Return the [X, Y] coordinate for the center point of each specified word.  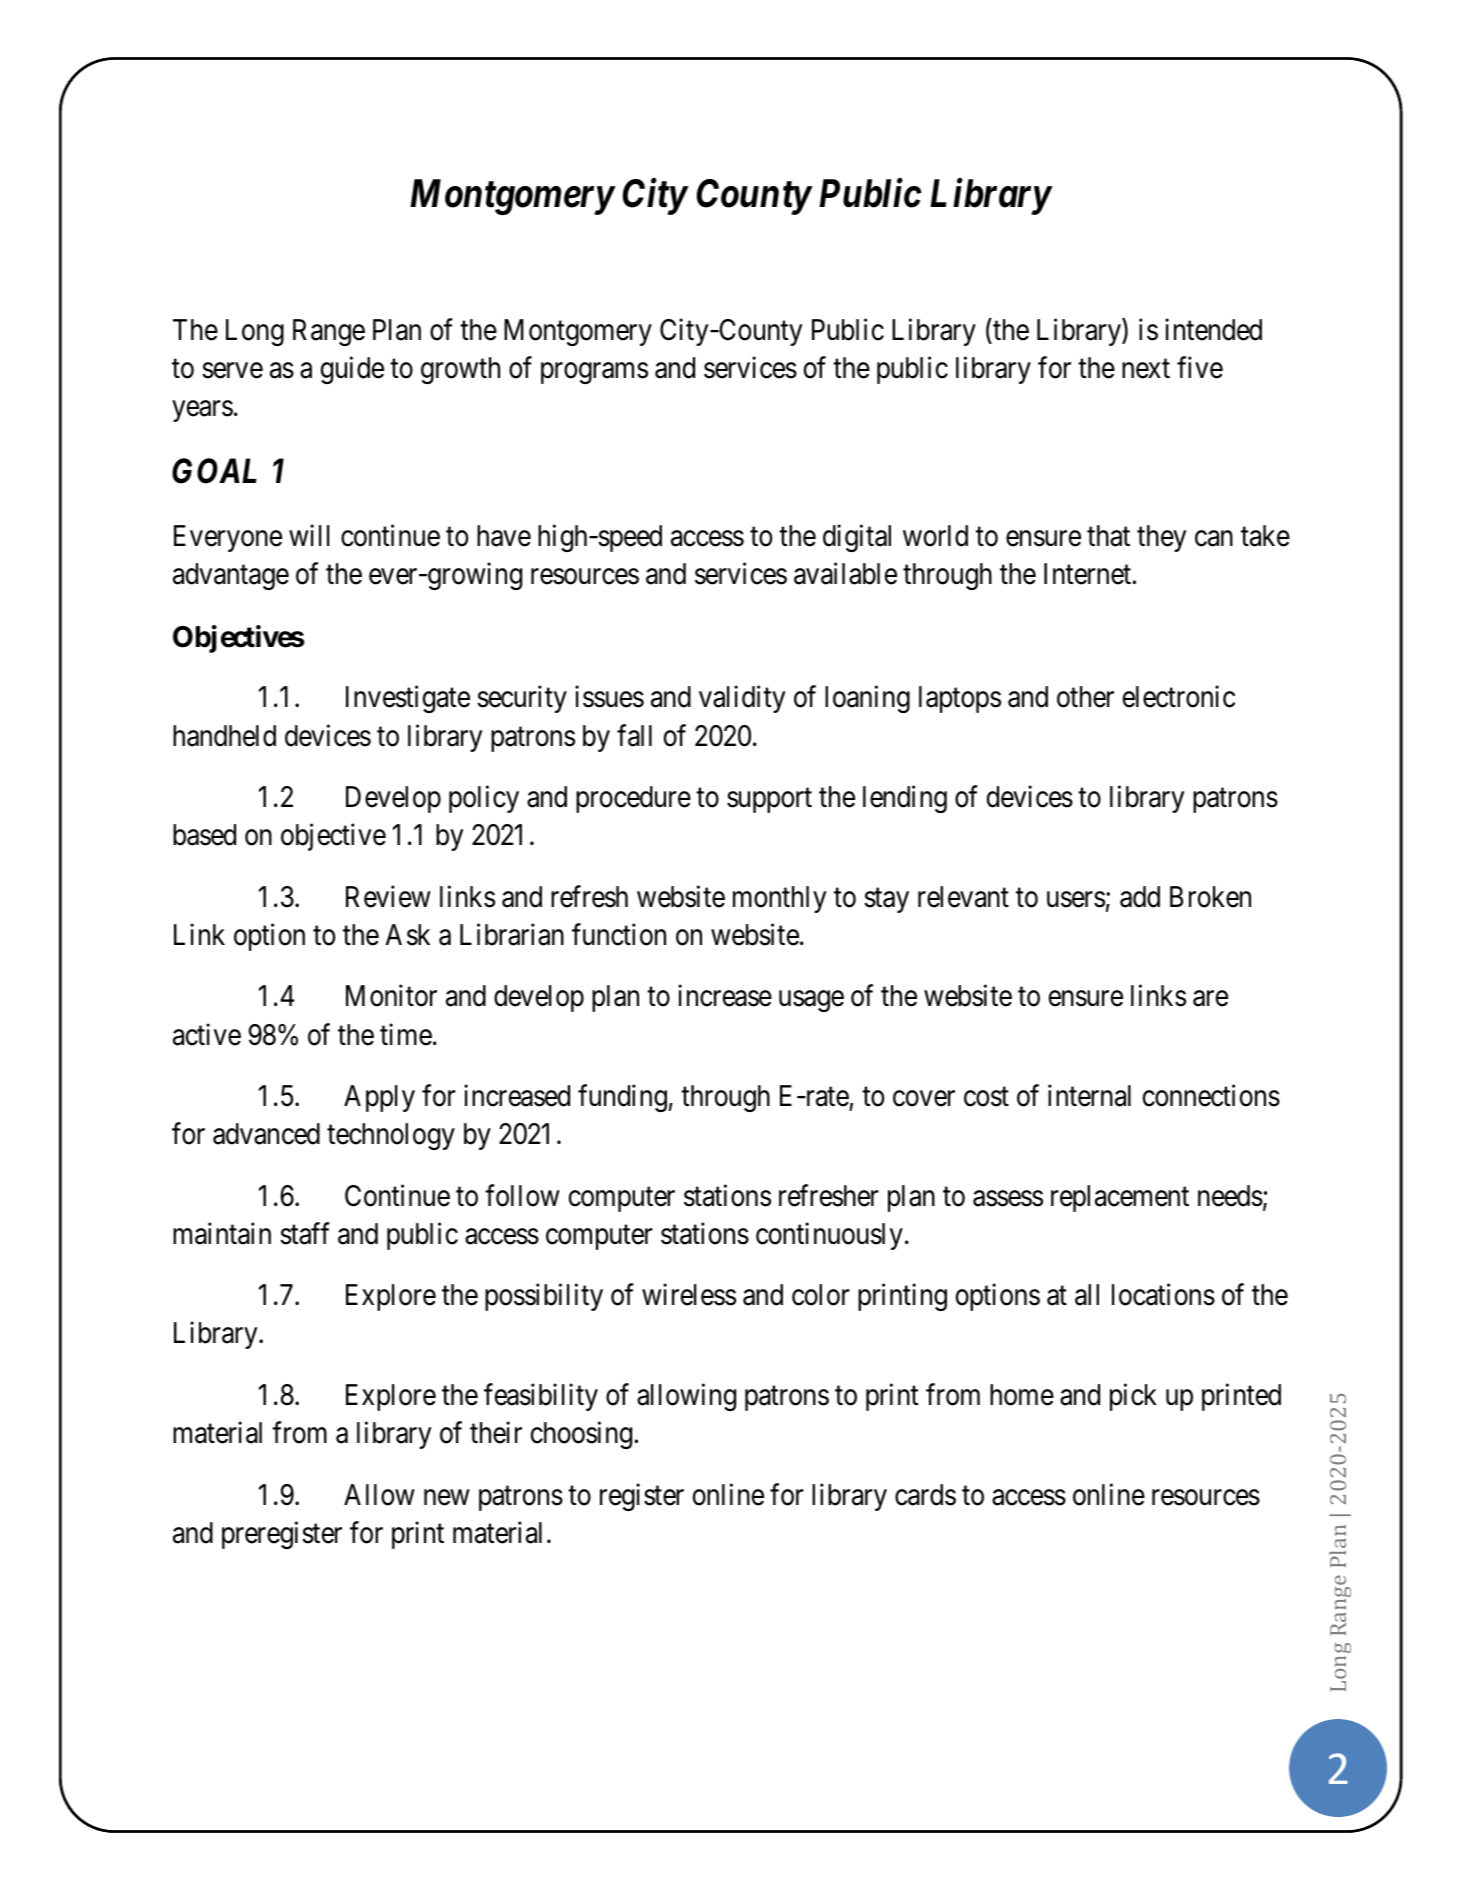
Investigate [408, 699]
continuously [829, 1236]
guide [352, 370]
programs [594, 373]
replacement [1120, 1198]
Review [388, 896]
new [446, 1498]
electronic [1179, 697]
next [1146, 369]
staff [305, 1233]
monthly [779, 899]
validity [742, 699]
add [1140, 897]
